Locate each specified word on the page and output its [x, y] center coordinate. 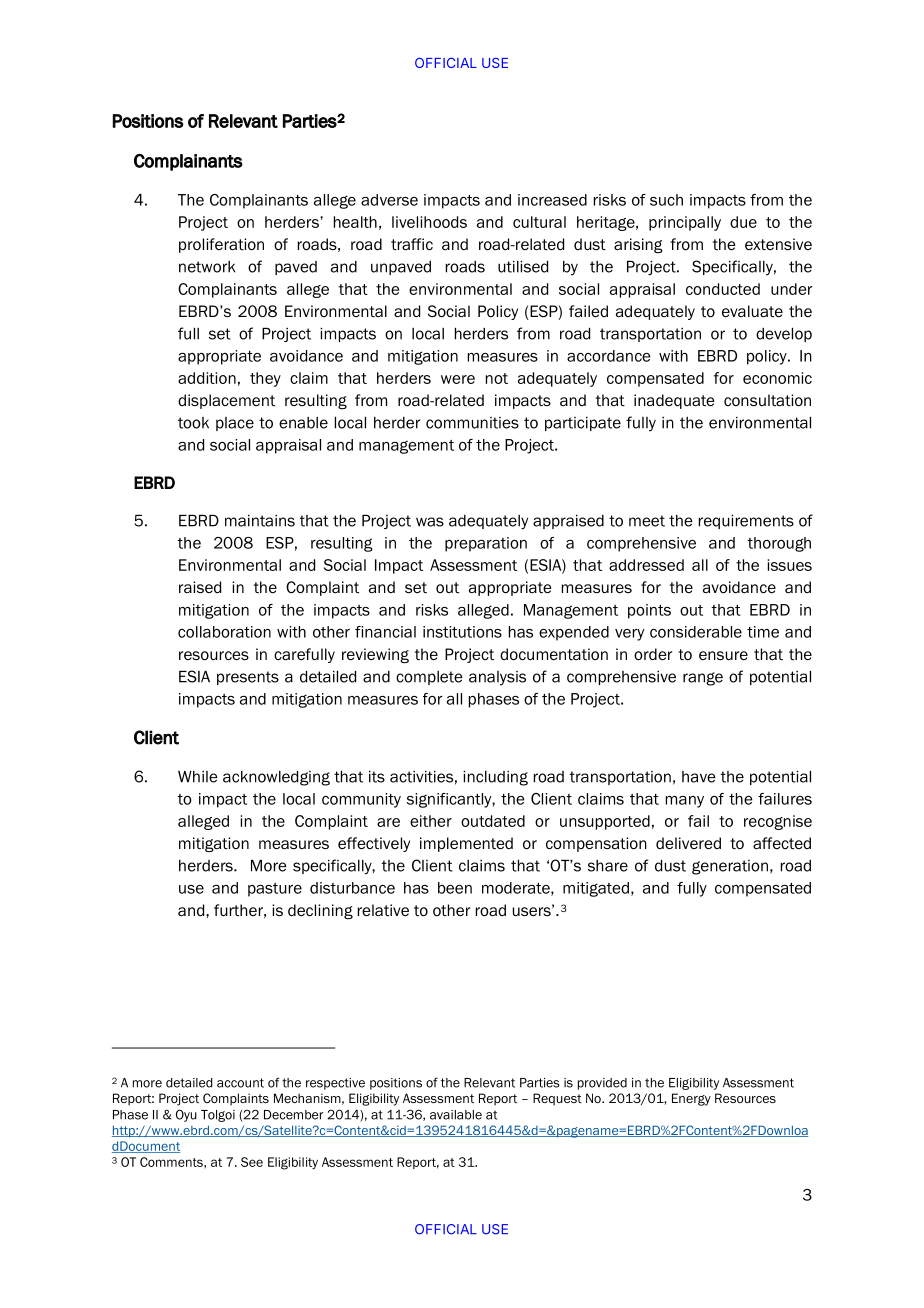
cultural [539, 222]
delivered [688, 843]
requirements [746, 522]
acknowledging [276, 778]
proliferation [221, 245]
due [743, 222]
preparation [486, 544]
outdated [493, 821]
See [252, 1162]
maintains [260, 521]
